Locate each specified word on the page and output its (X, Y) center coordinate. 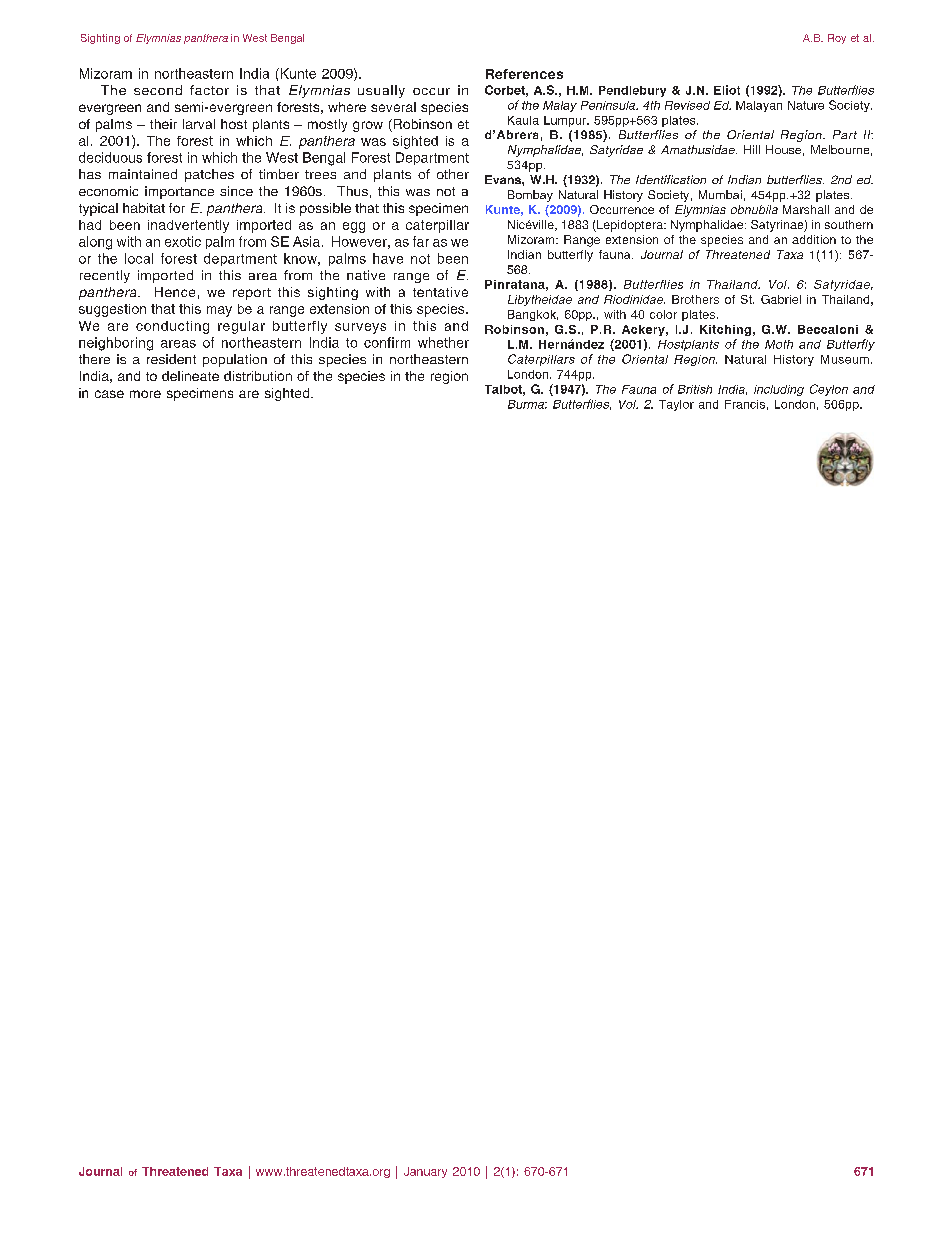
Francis (745, 404)
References (524, 74)
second (158, 90)
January (425, 1172)
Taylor (676, 405)
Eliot (727, 90)
